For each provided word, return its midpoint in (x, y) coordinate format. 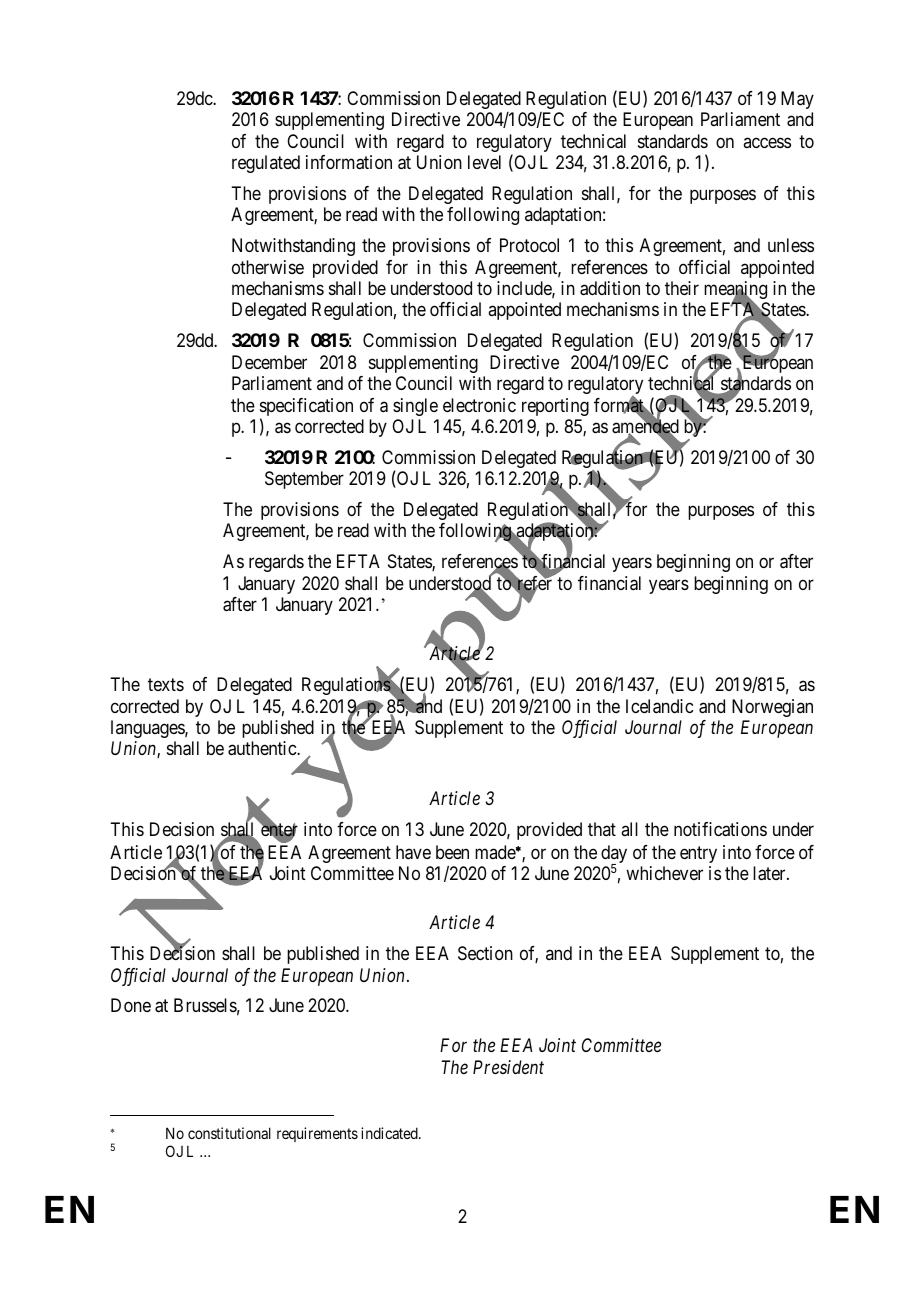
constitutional (229, 1133)
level (484, 162)
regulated (266, 164)
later (770, 873)
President (508, 1067)
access (767, 142)
